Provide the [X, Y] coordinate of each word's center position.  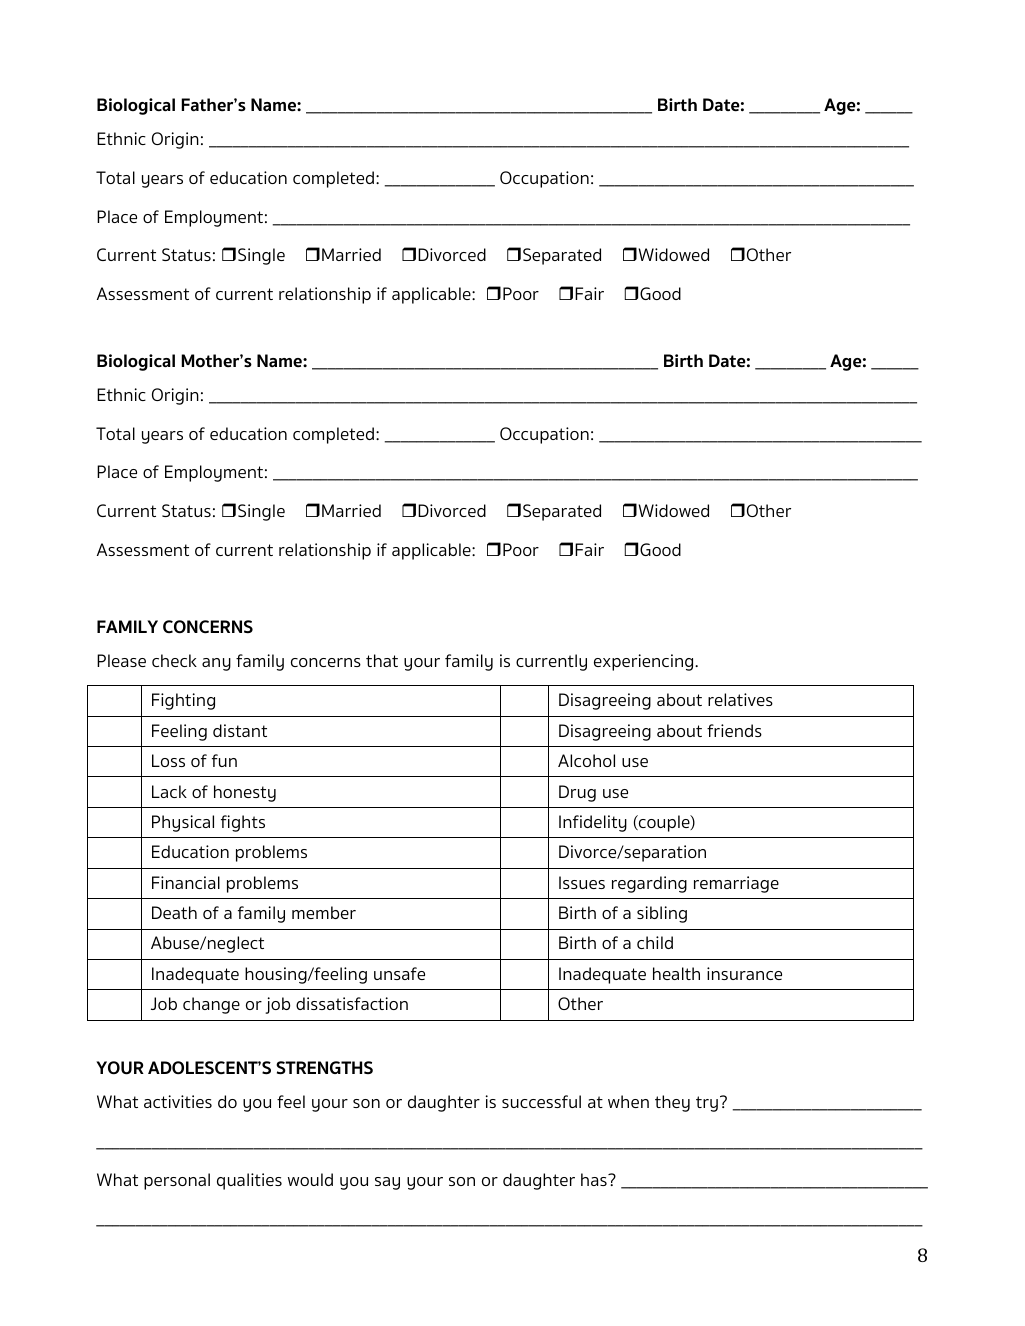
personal [177, 1181]
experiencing [645, 662]
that [382, 660]
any [216, 664]
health [676, 973]
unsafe [399, 973]
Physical [183, 823]
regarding [649, 884]
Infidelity [593, 823]
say [387, 1183]
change [211, 1005]
